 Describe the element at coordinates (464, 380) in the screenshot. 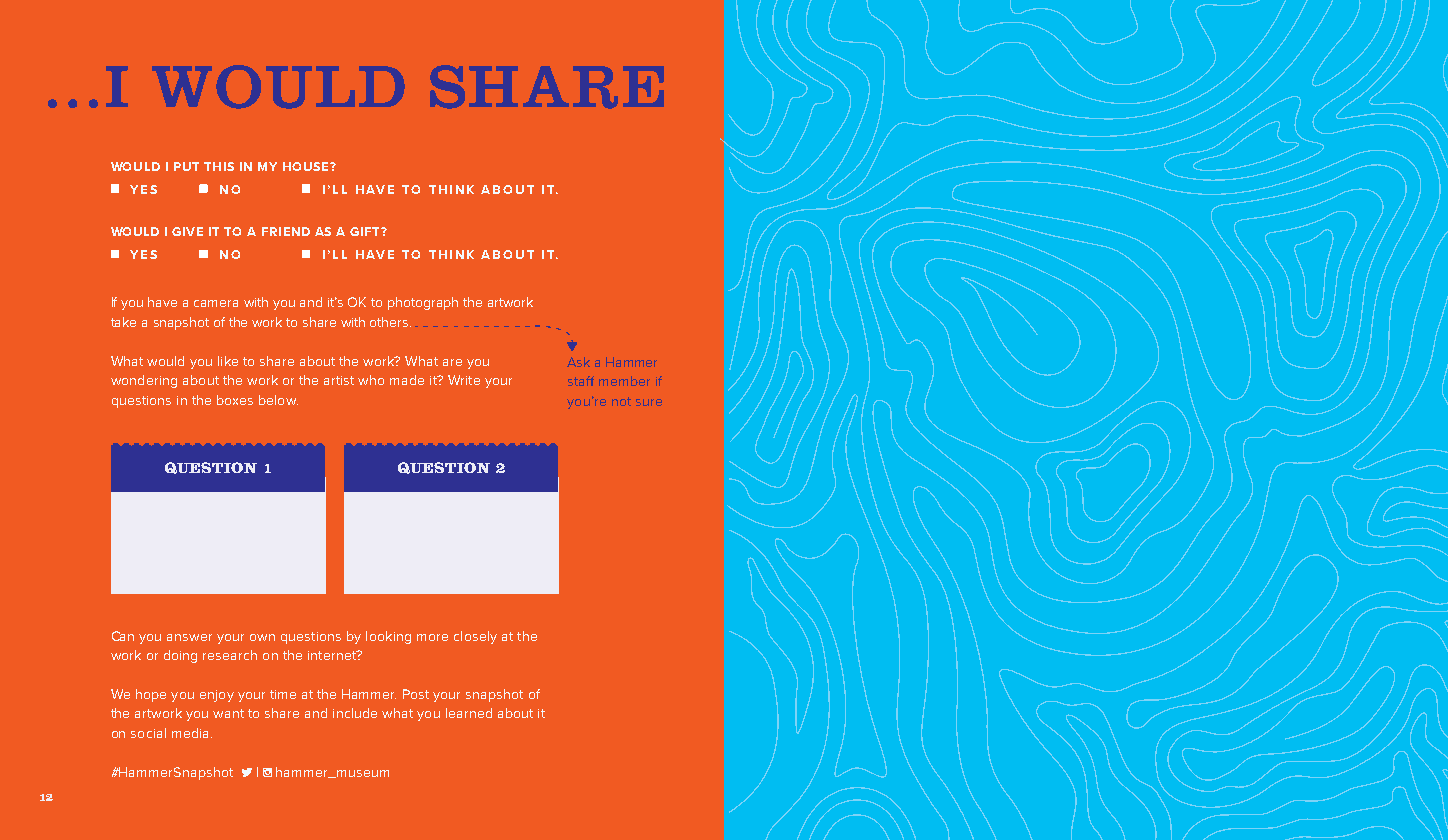

I see `Write` at that location.
